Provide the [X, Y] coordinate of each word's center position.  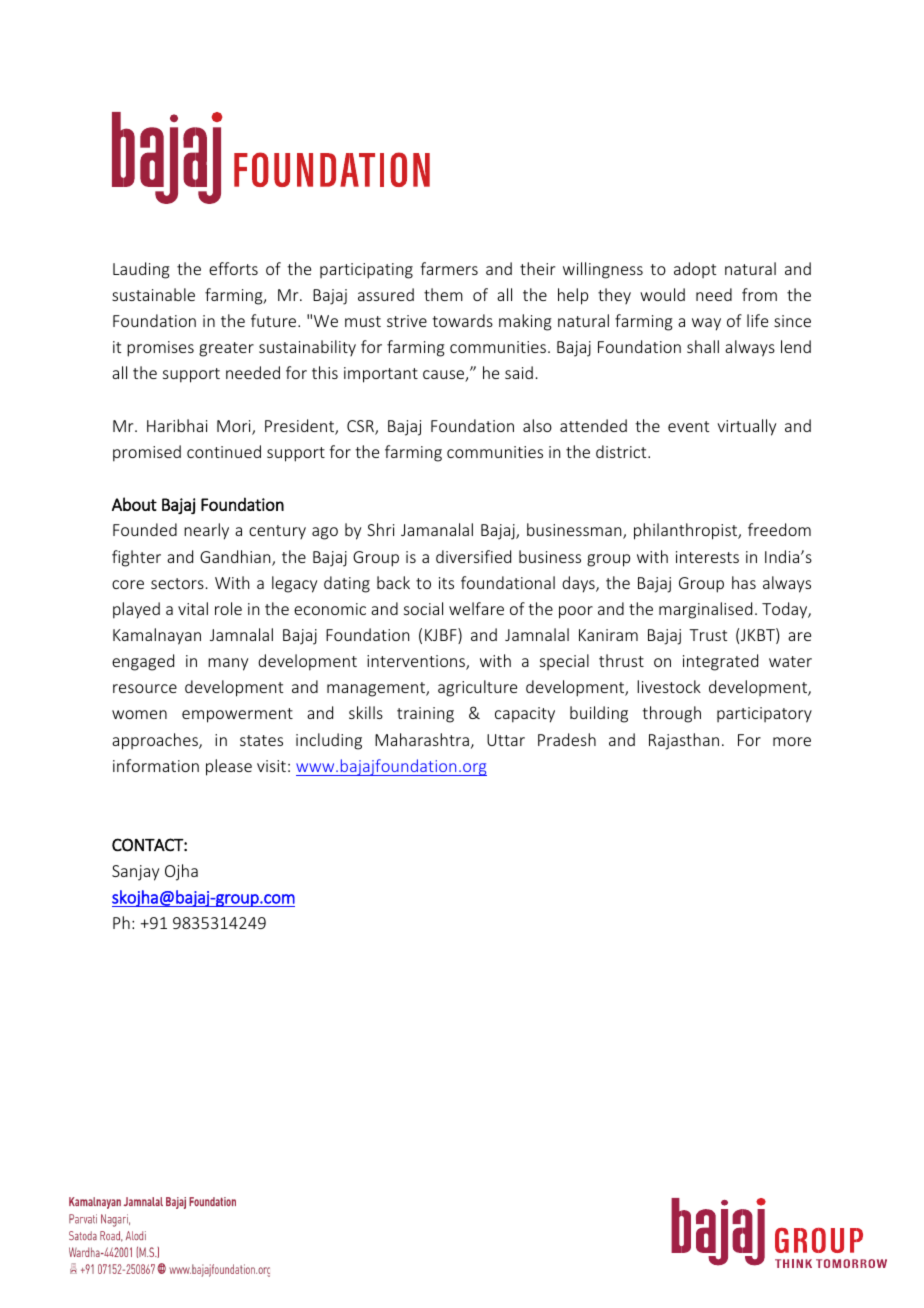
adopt [695, 270]
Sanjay [135, 873]
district [622, 451]
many [228, 664]
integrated [720, 662]
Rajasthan [684, 741]
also [537, 425]
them [443, 294]
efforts [233, 268]
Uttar [506, 740]
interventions [417, 662]
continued [224, 451]
